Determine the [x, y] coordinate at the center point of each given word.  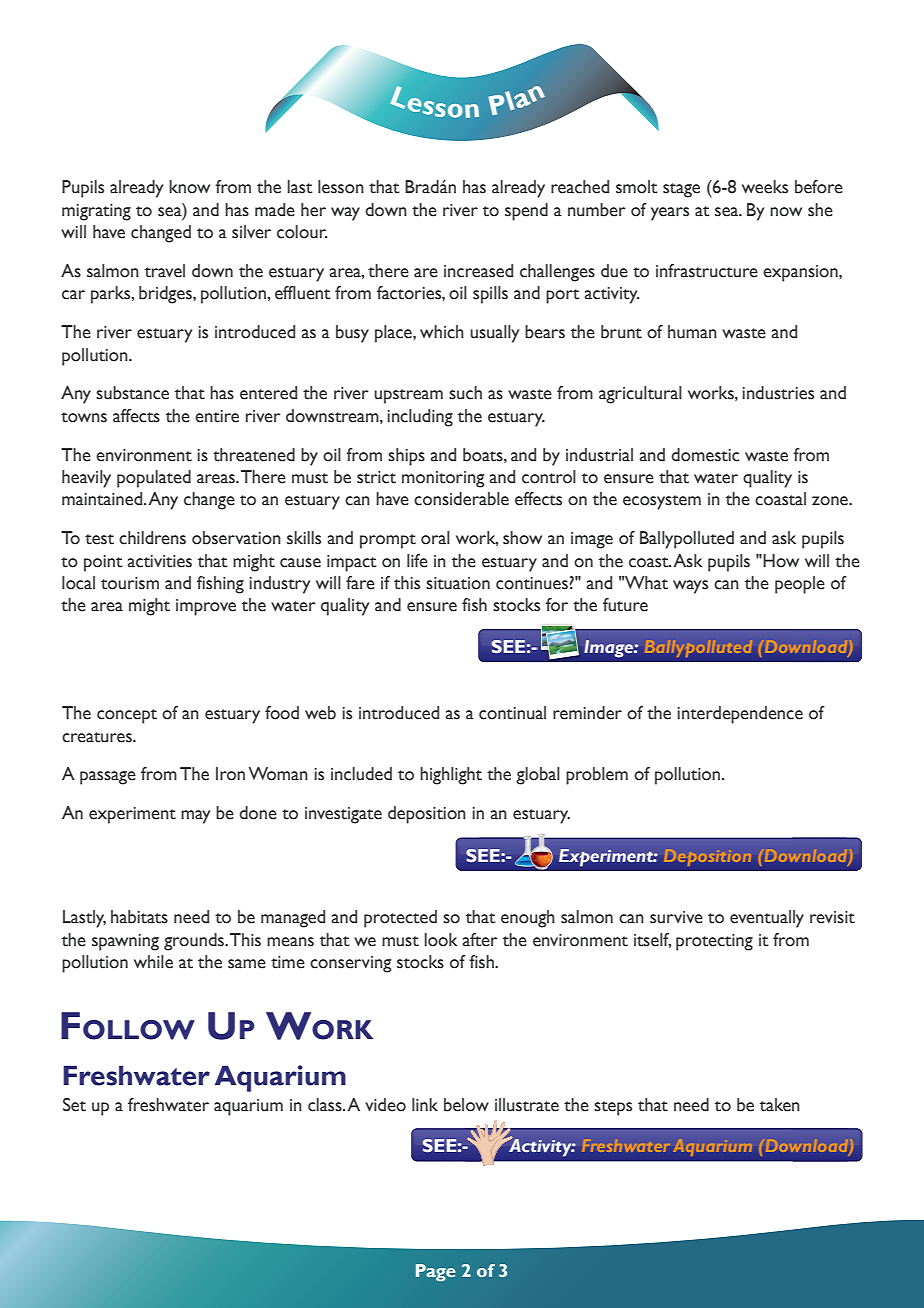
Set [74, 1105]
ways [690, 587]
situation [458, 583]
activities [159, 561]
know [189, 187]
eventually [767, 919]
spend [526, 212]
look [441, 940]
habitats [139, 917]
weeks [765, 187]
